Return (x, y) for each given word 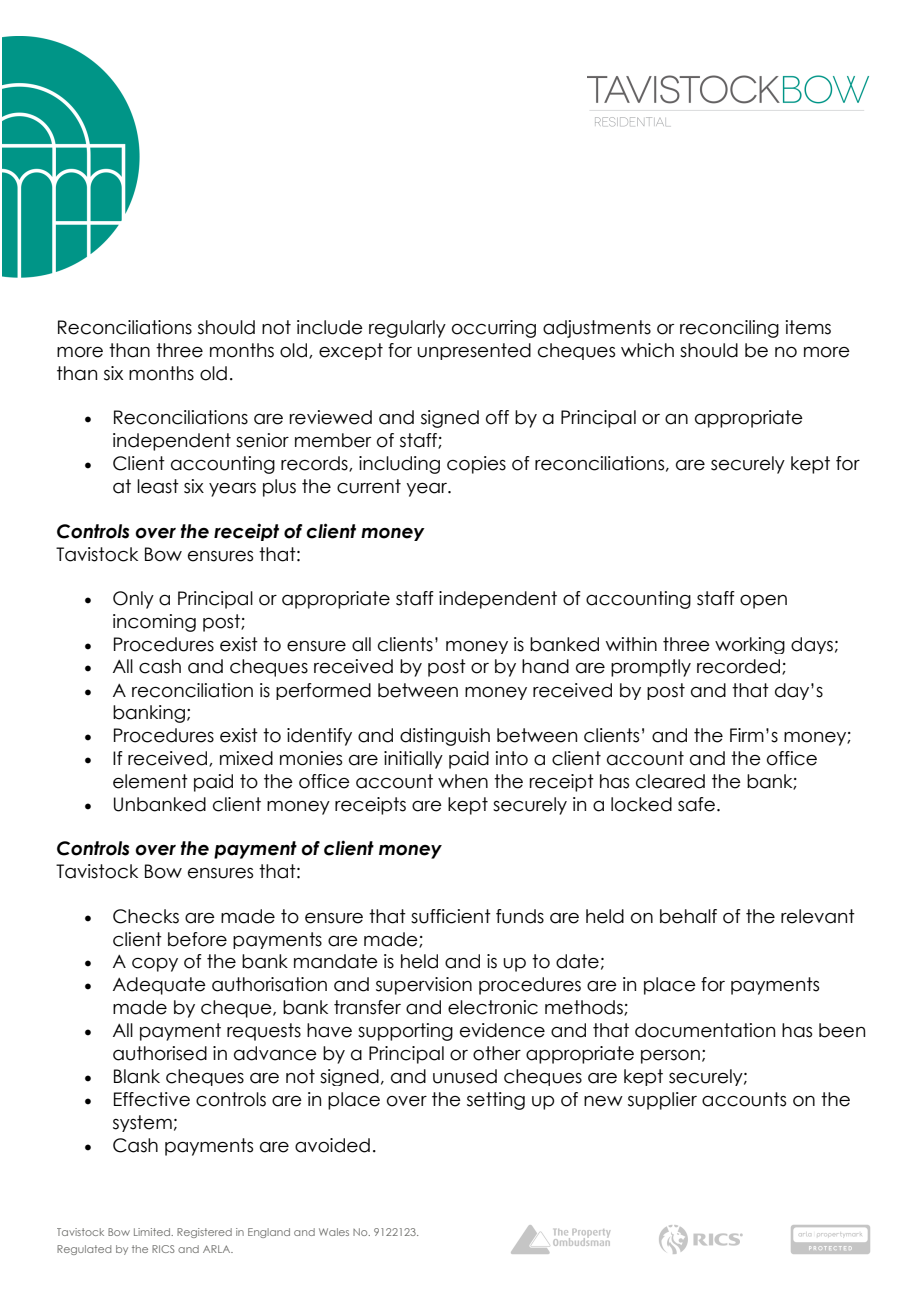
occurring (494, 329)
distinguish (445, 737)
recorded (740, 667)
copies (476, 465)
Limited (153, 1232)
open (763, 602)
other (497, 1053)
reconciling (729, 329)
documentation (705, 1030)
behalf (688, 916)
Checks (146, 916)
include (330, 327)
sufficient (451, 916)
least (158, 486)
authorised (160, 1053)
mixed (246, 758)
